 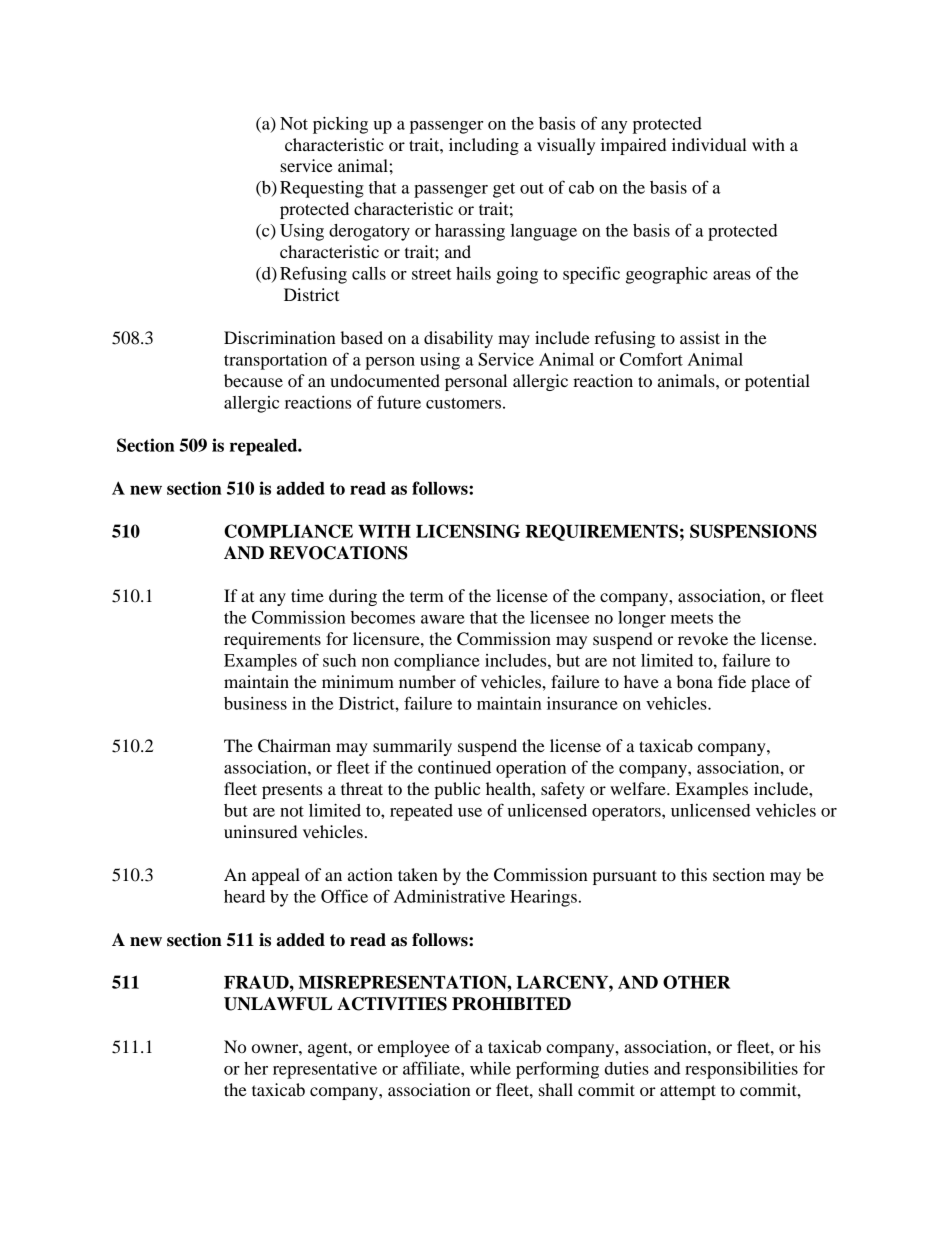 I want to click on representative, so click(x=325, y=1070).
